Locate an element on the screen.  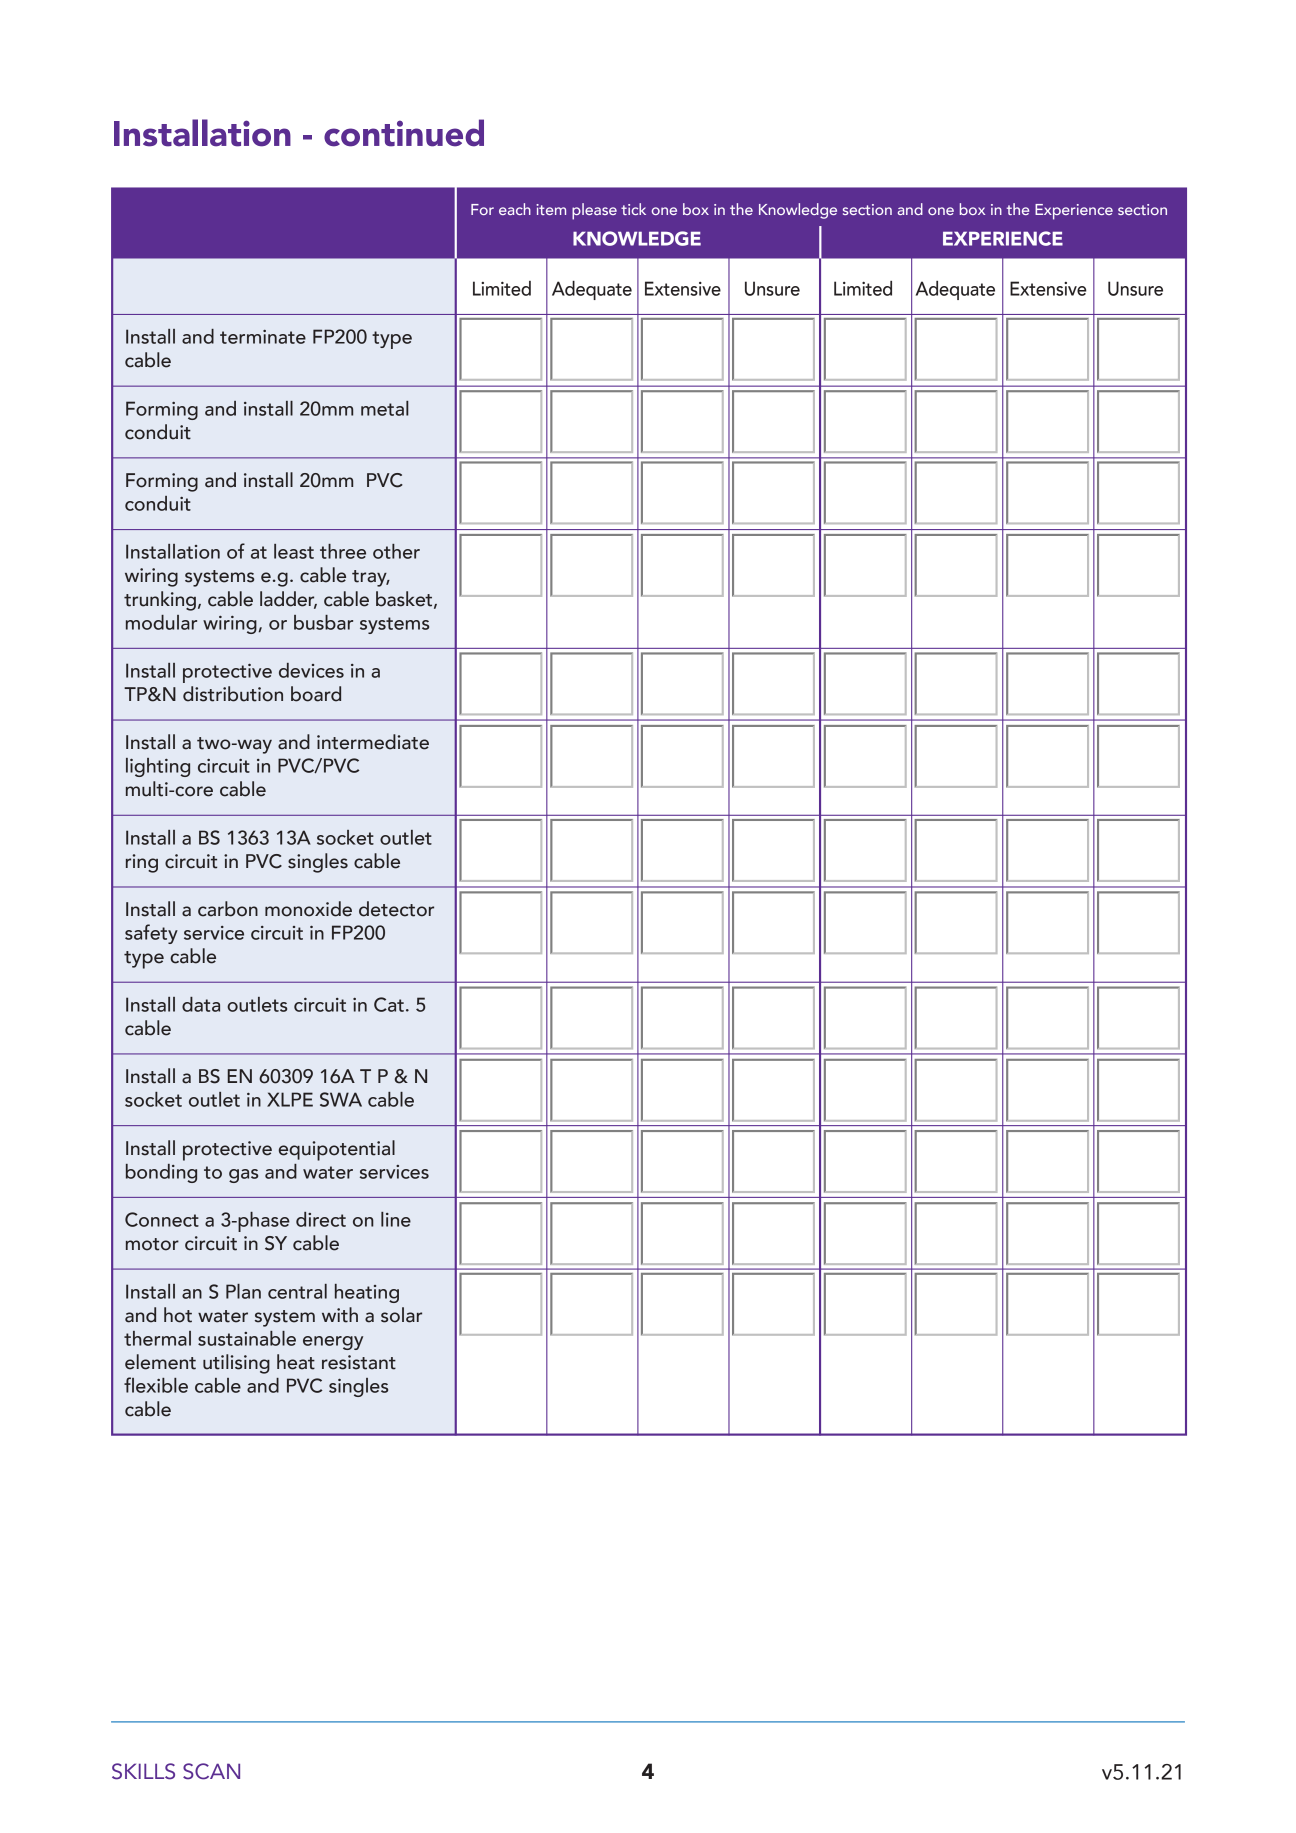
data is located at coordinates (201, 1004).
